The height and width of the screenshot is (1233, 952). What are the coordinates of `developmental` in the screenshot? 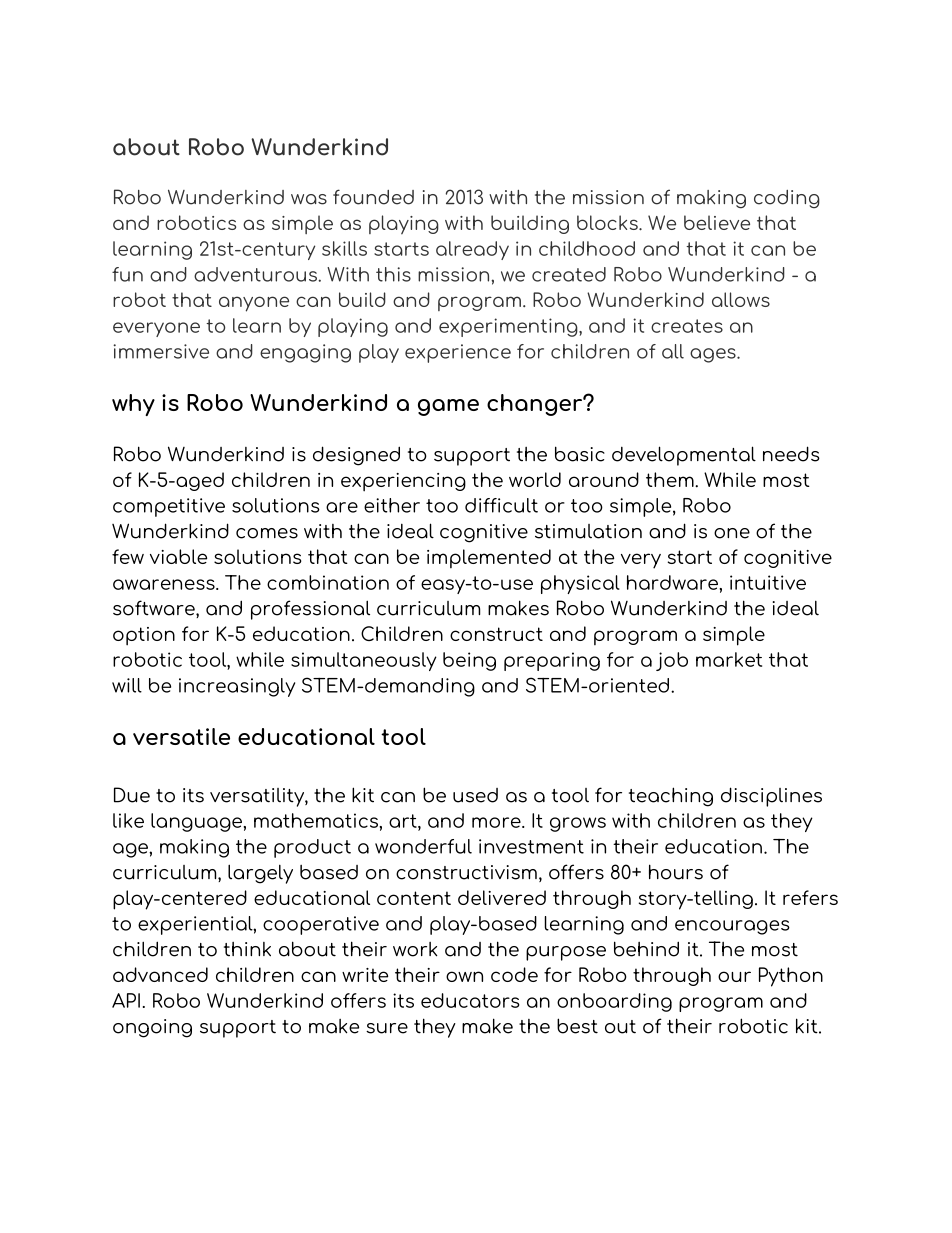 It's located at (684, 456).
